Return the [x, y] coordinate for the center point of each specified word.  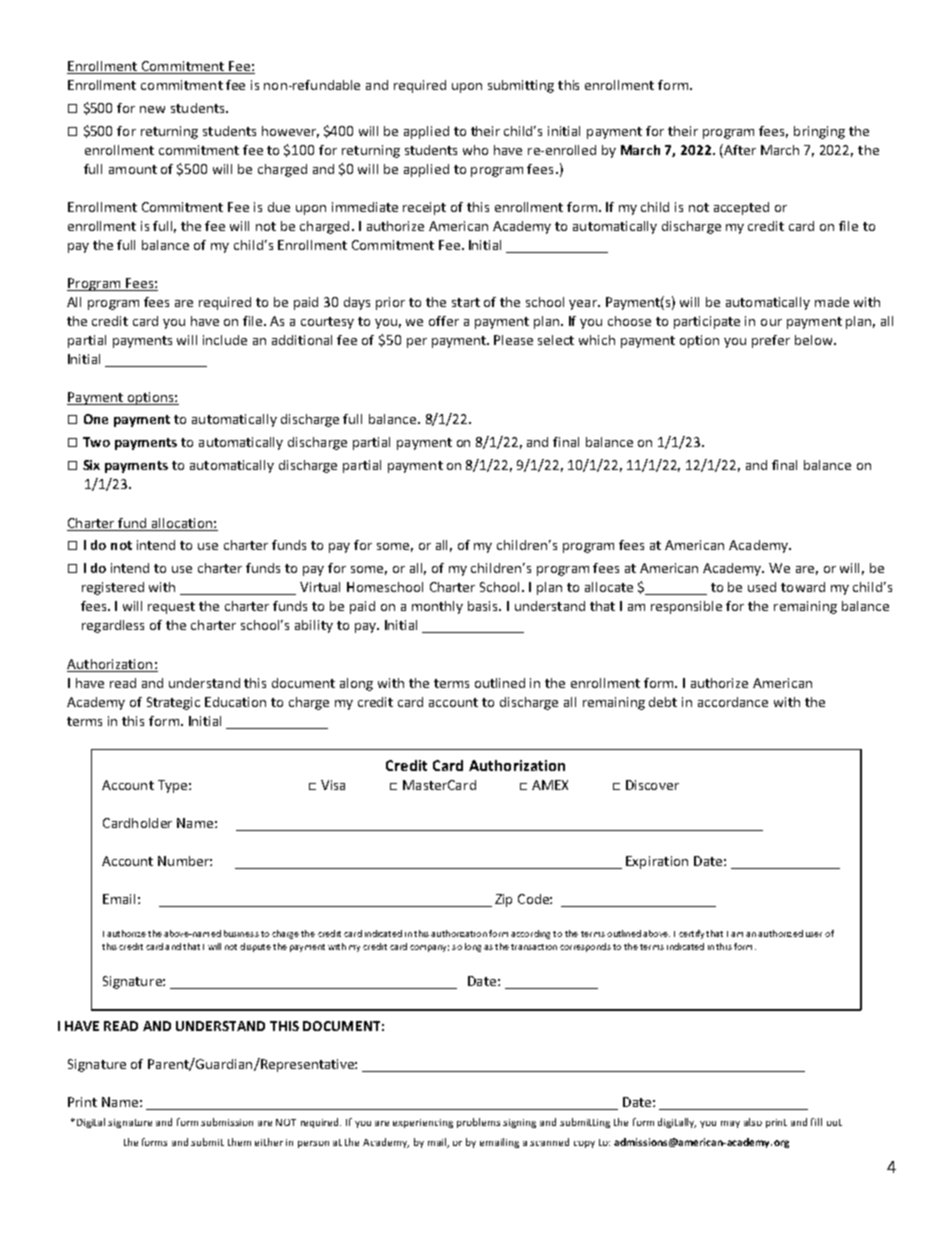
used [762, 587]
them [239, 1142]
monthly [437, 607]
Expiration [657, 862]
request [171, 608]
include [225, 340]
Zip [503, 900]
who [475, 150]
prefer [771, 341]
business [241, 933]
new [152, 109]
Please [513, 340]
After [739, 151]
